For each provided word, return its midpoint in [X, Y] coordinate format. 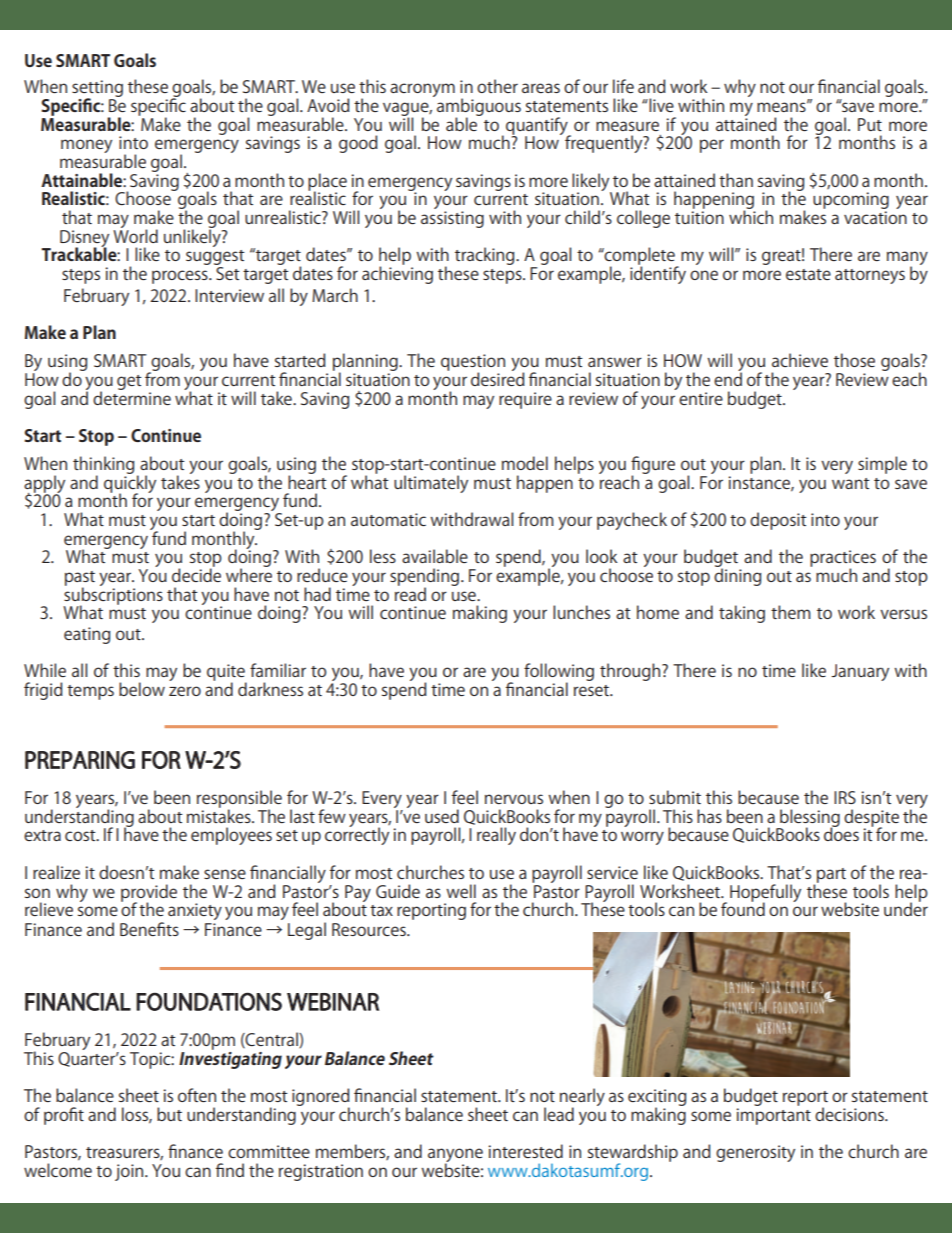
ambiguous [479, 108]
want [851, 483]
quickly [130, 484]
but [169, 1114]
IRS [845, 797]
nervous [514, 799]
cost [81, 835]
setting [97, 90]
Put [870, 124]
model [525, 463]
